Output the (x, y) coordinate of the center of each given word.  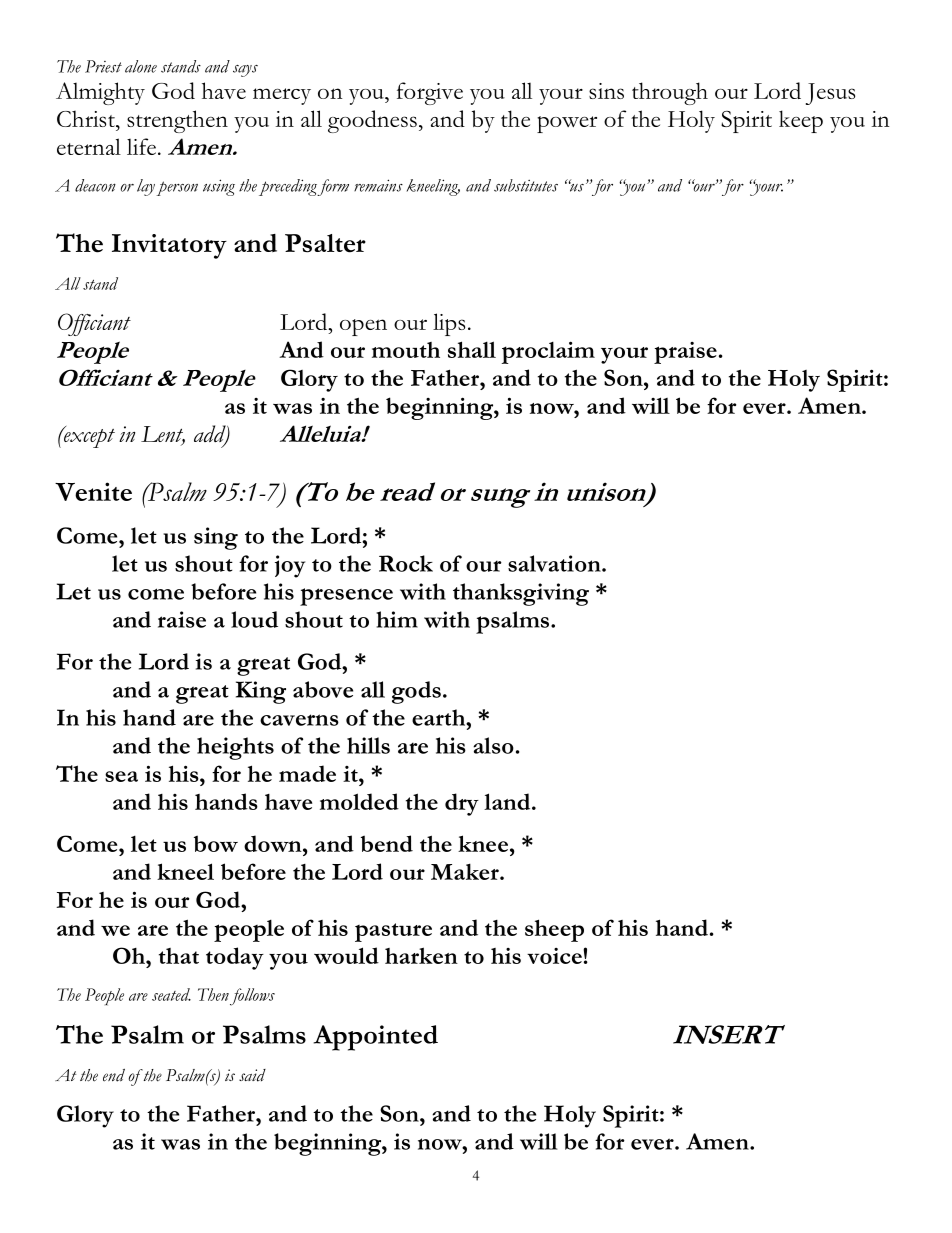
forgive (430, 93)
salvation (555, 563)
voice (555, 956)
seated (171, 994)
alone (141, 66)
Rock (406, 563)
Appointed (375, 1038)
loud (254, 619)
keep (801, 121)
